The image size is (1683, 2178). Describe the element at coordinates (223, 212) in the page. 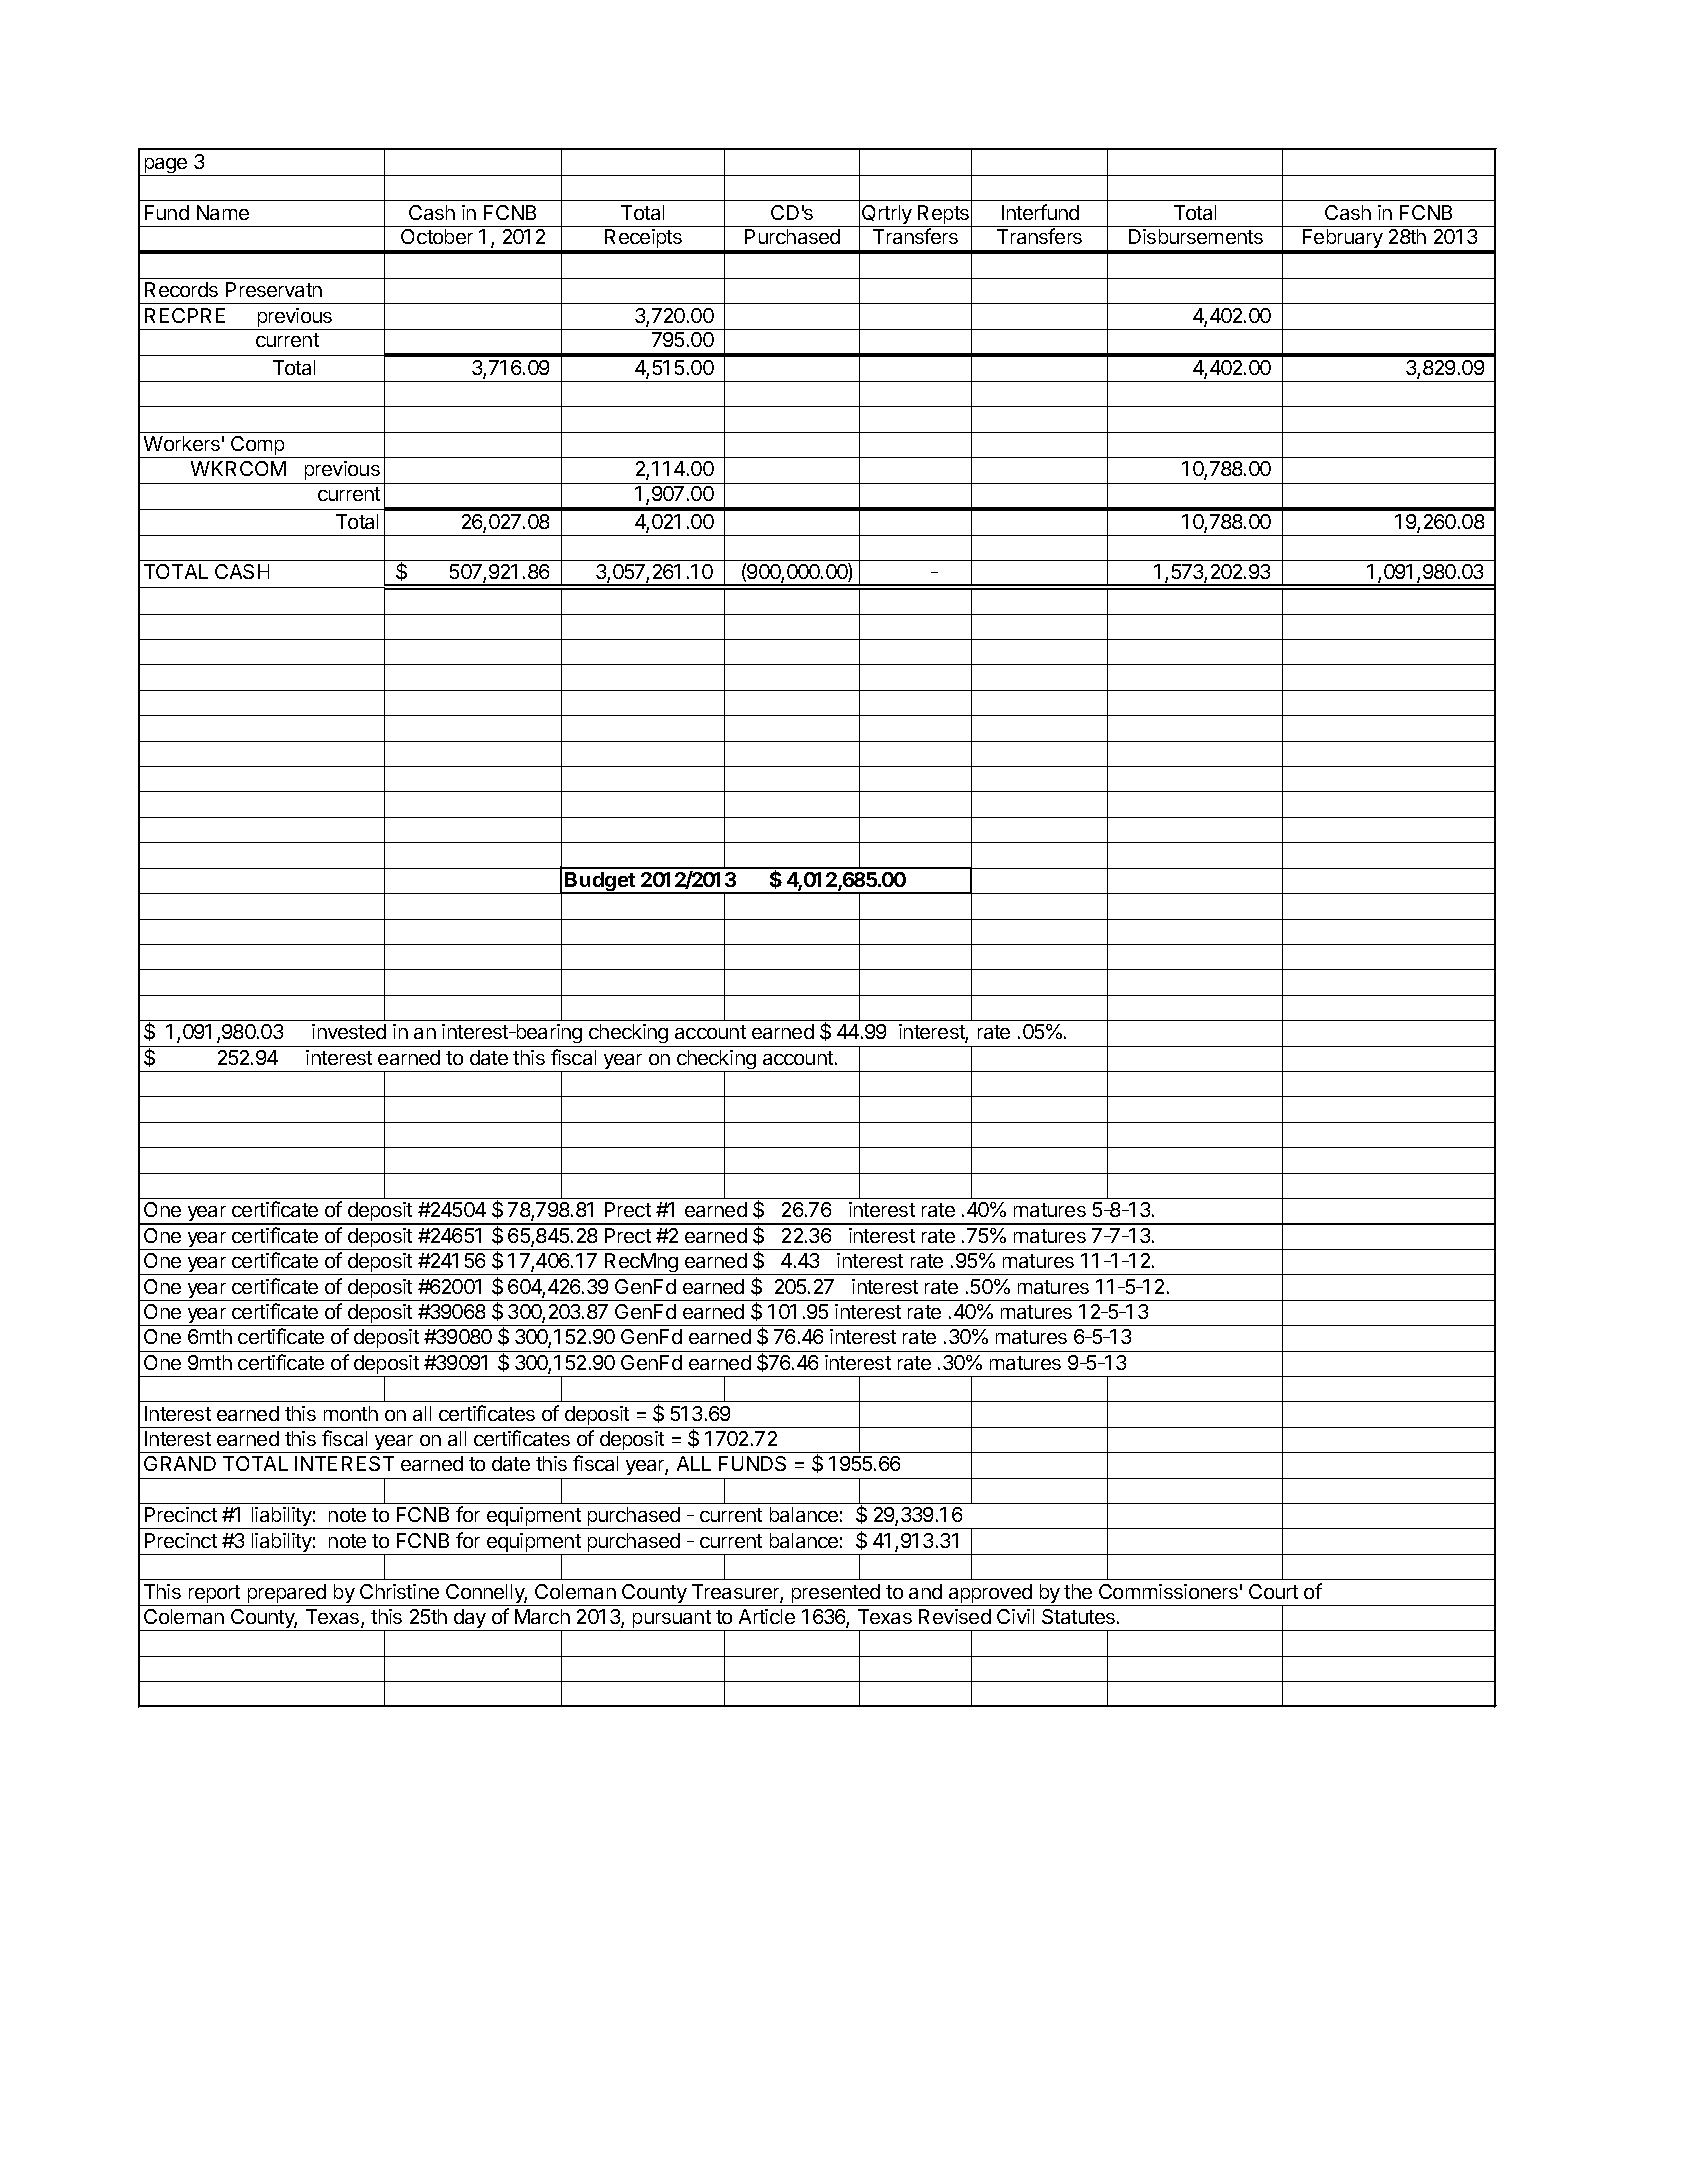

I see `Name` at that location.
